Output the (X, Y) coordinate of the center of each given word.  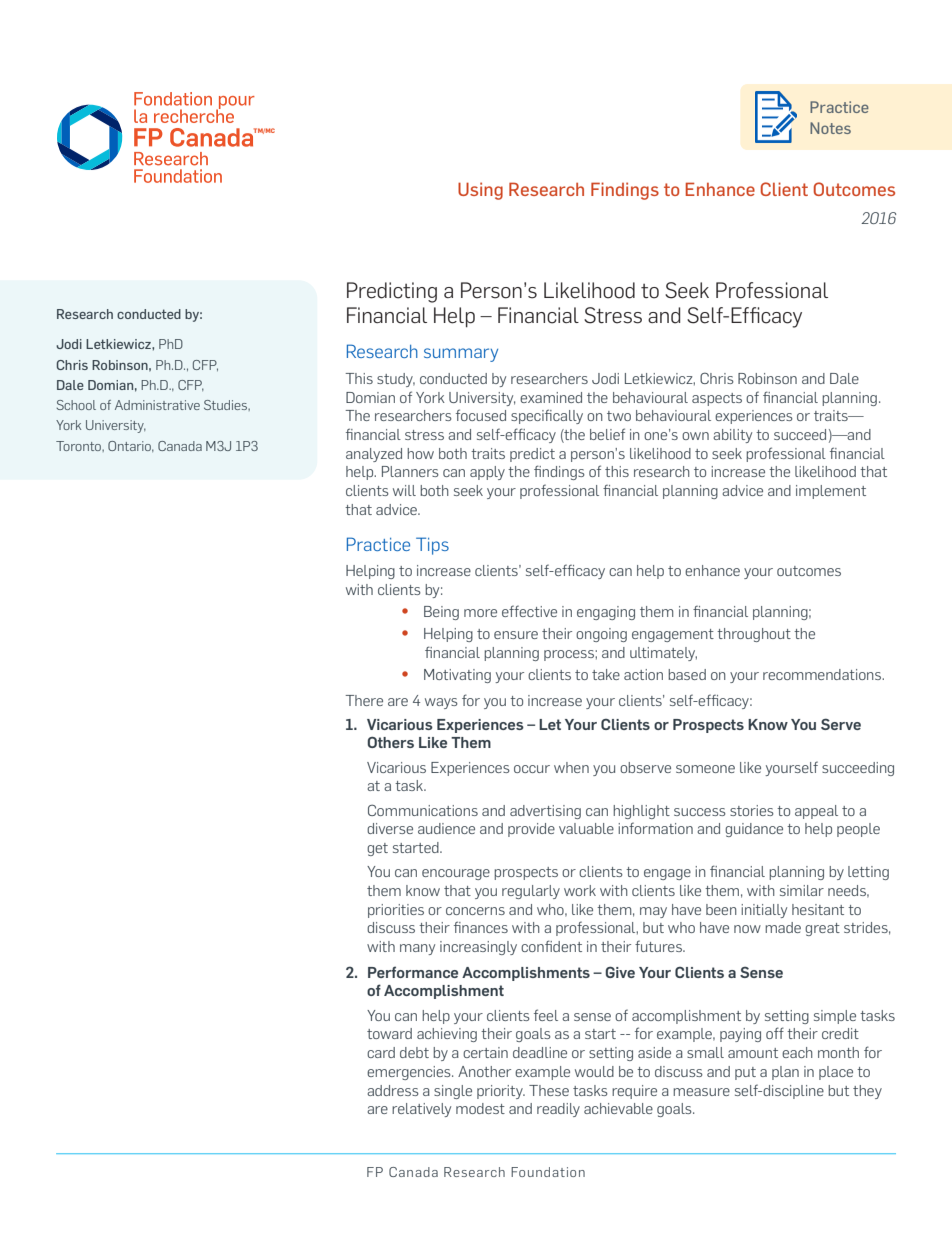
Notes (830, 128)
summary (461, 355)
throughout (754, 635)
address (393, 1090)
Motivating (457, 676)
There (364, 700)
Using (480, 191)
